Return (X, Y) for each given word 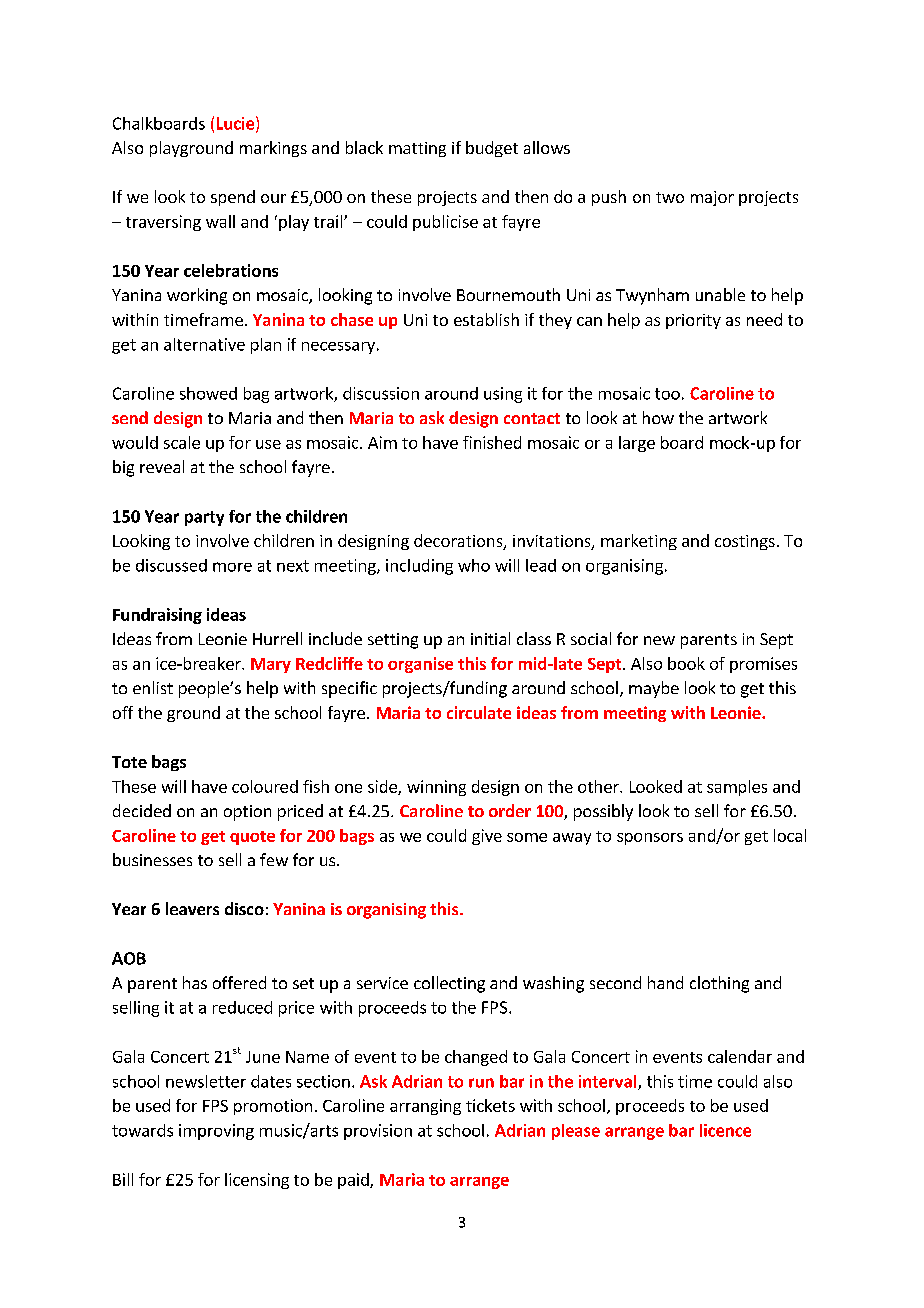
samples (737, 788)
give (487, 837)
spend (233, 198)
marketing (639, 542)
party (204, 518)
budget (492, 149)
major (712, 198)
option (247, 813)
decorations (459, 541)
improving (216, 1132)
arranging (425, 1107)
